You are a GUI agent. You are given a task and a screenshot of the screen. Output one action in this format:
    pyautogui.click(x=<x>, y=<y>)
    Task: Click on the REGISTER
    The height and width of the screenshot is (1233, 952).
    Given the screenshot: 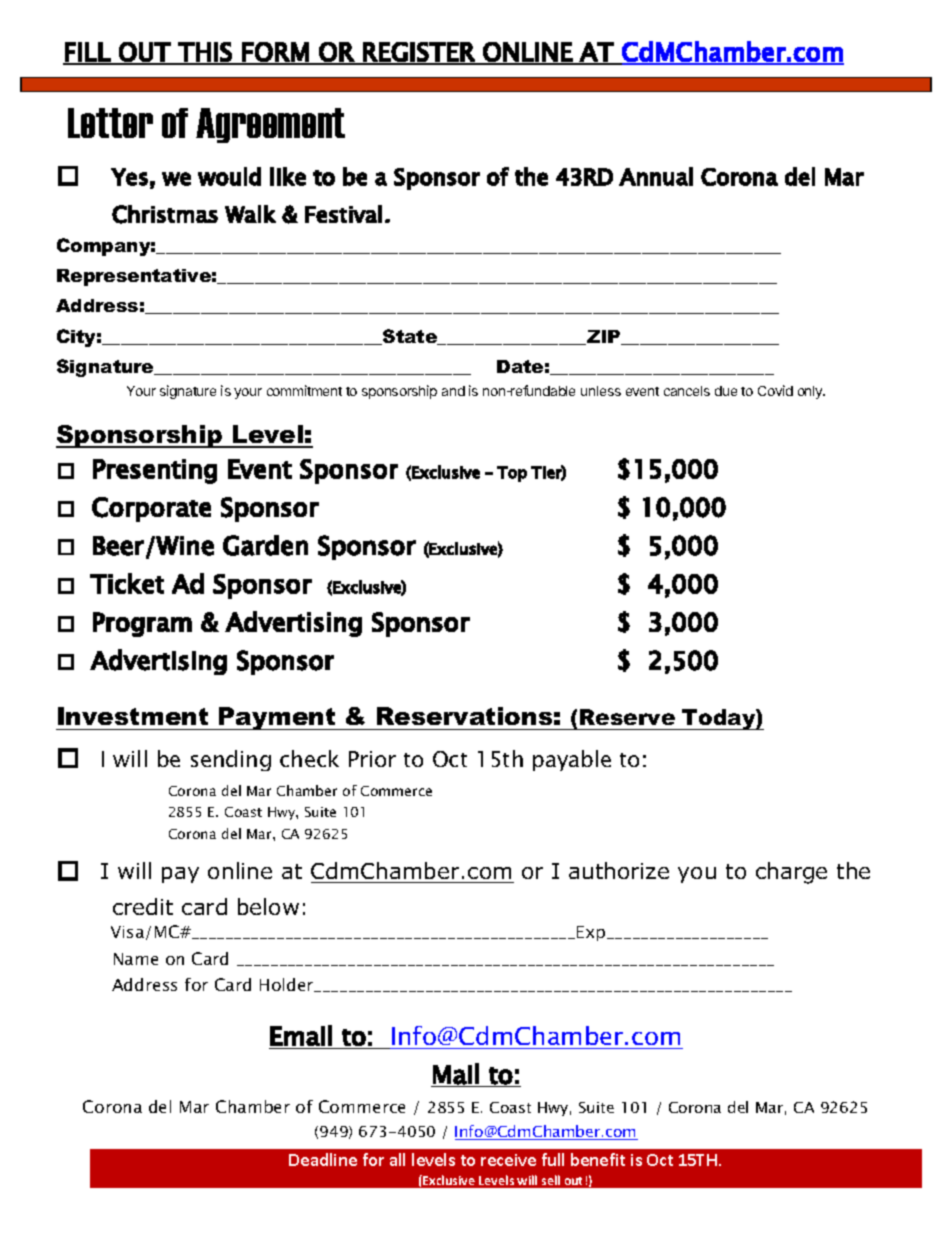 What is the action you would take?
    pyautogui.click(x=419, y=53)
